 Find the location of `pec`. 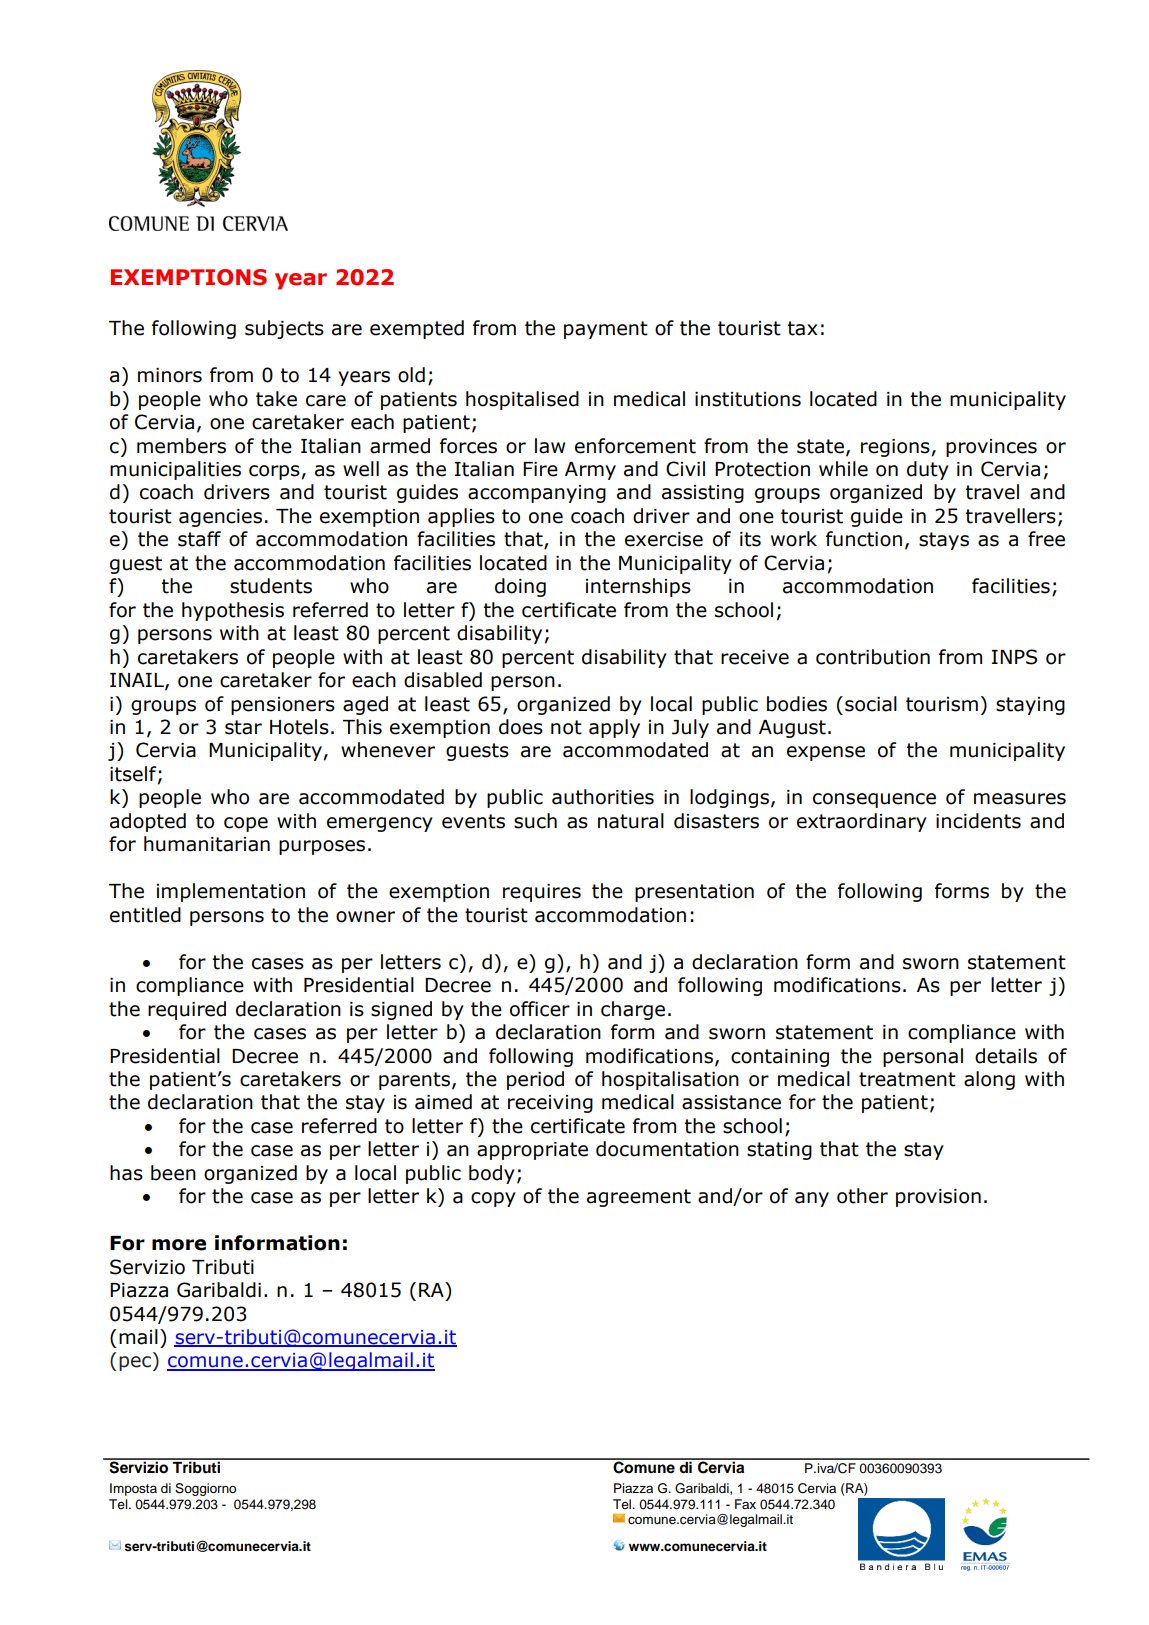

pec is located at coordinates (135, 1363).
